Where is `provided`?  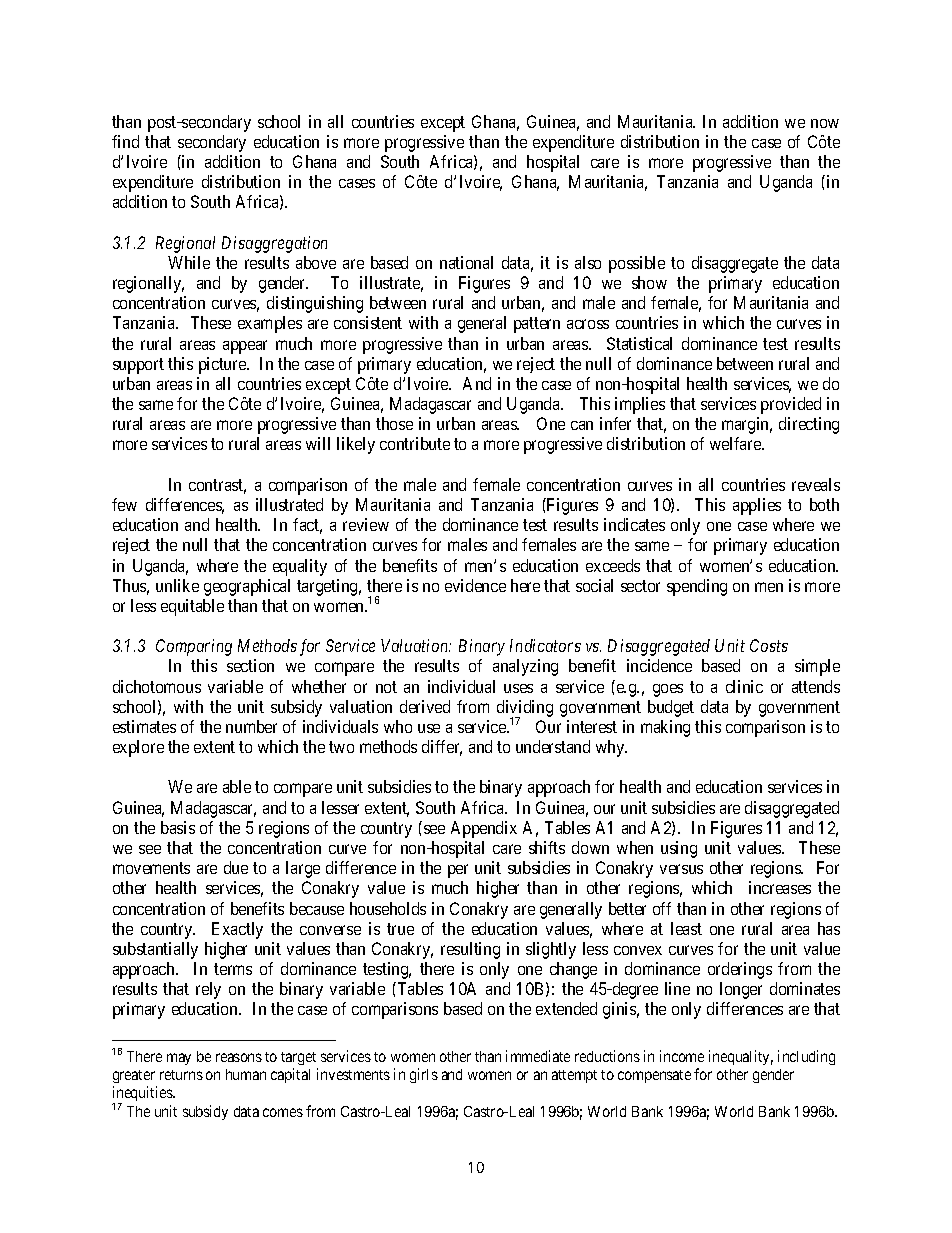
provided is located at coordinates (791, 405).
